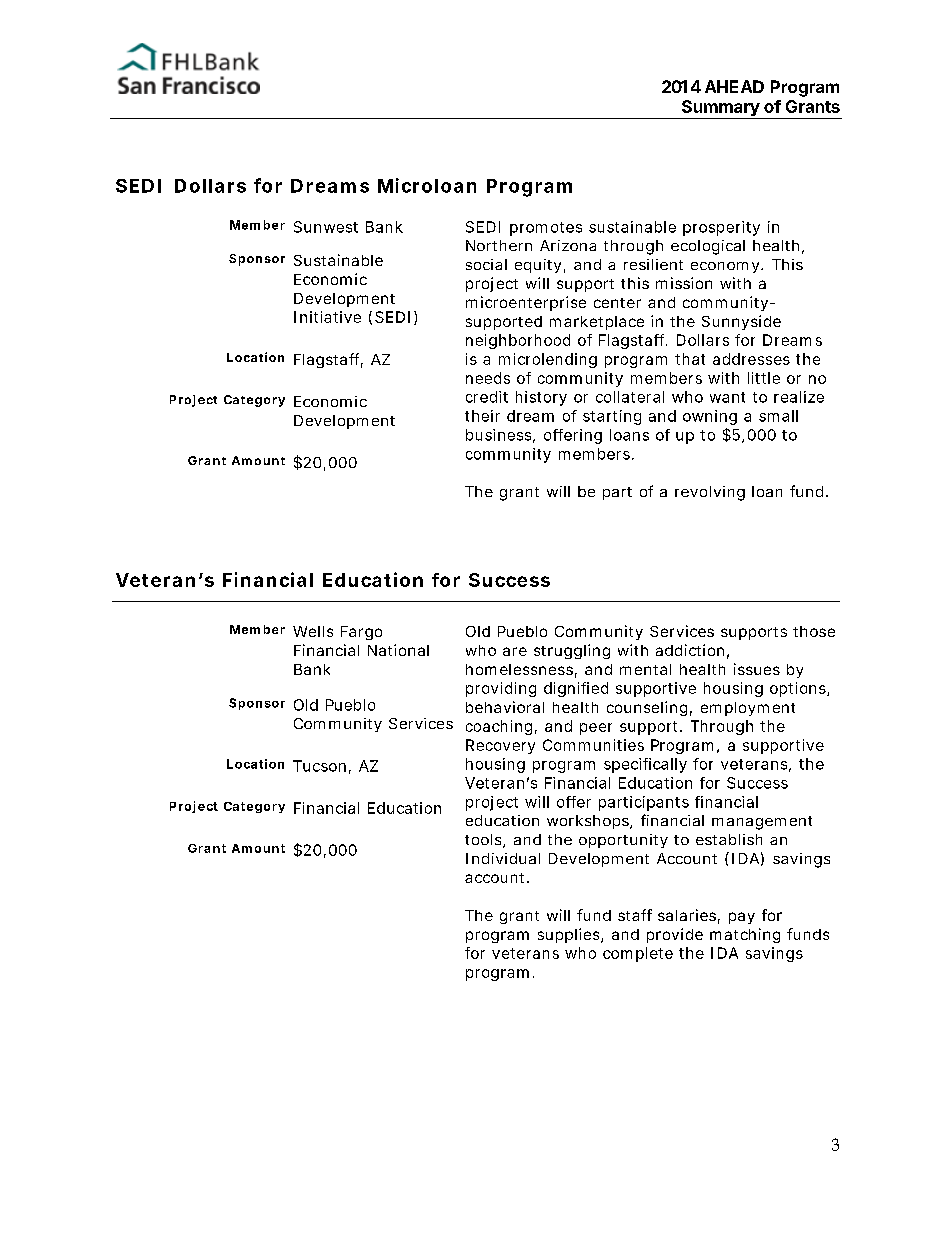 This screenshot has height=1233, width=952. I want to click on Fargo, so click(361, 633).
